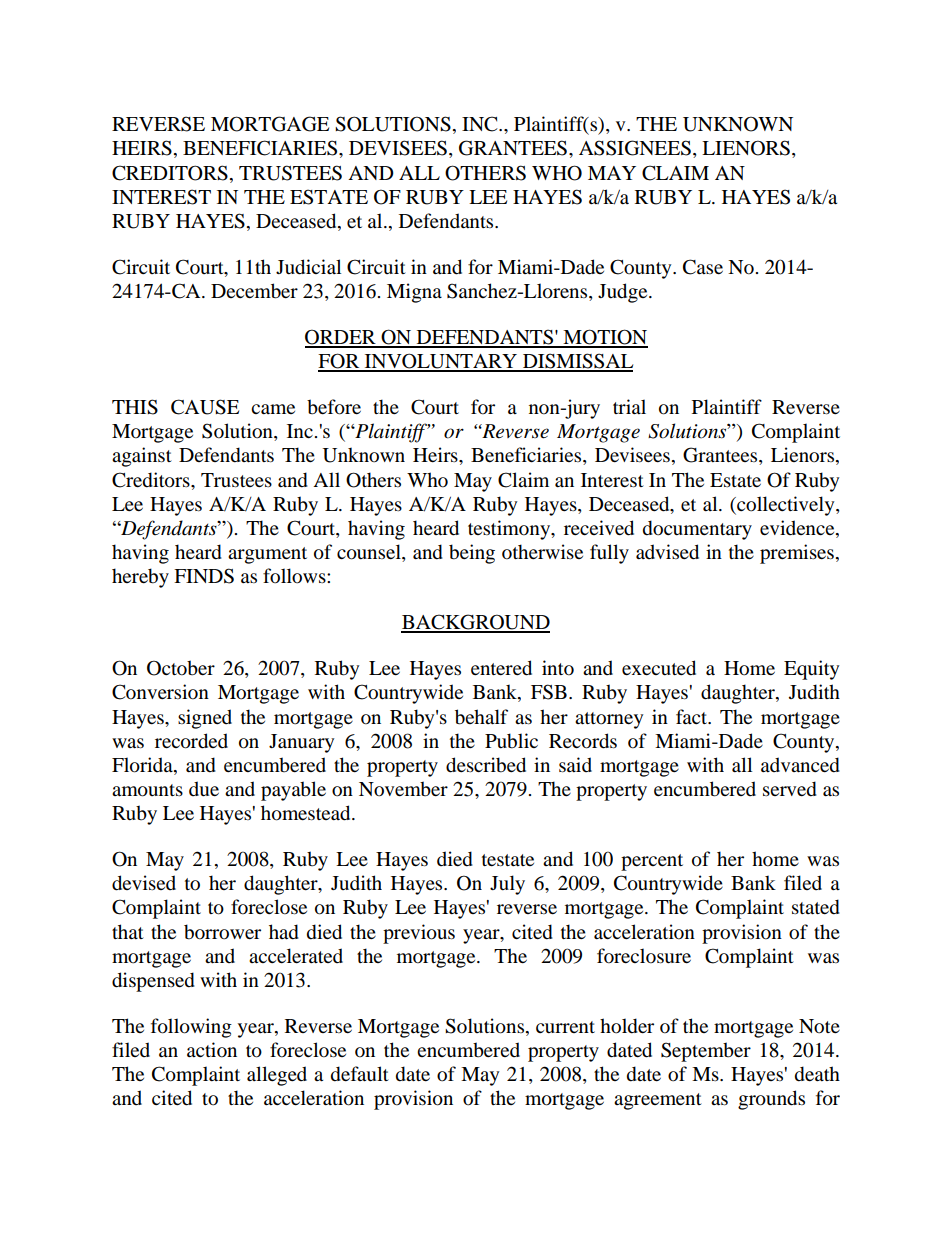 This screenshot has height=1233, width=952. Describe the element at coordinates (703, 267) in the screenshot. I see `Case` at that location.
